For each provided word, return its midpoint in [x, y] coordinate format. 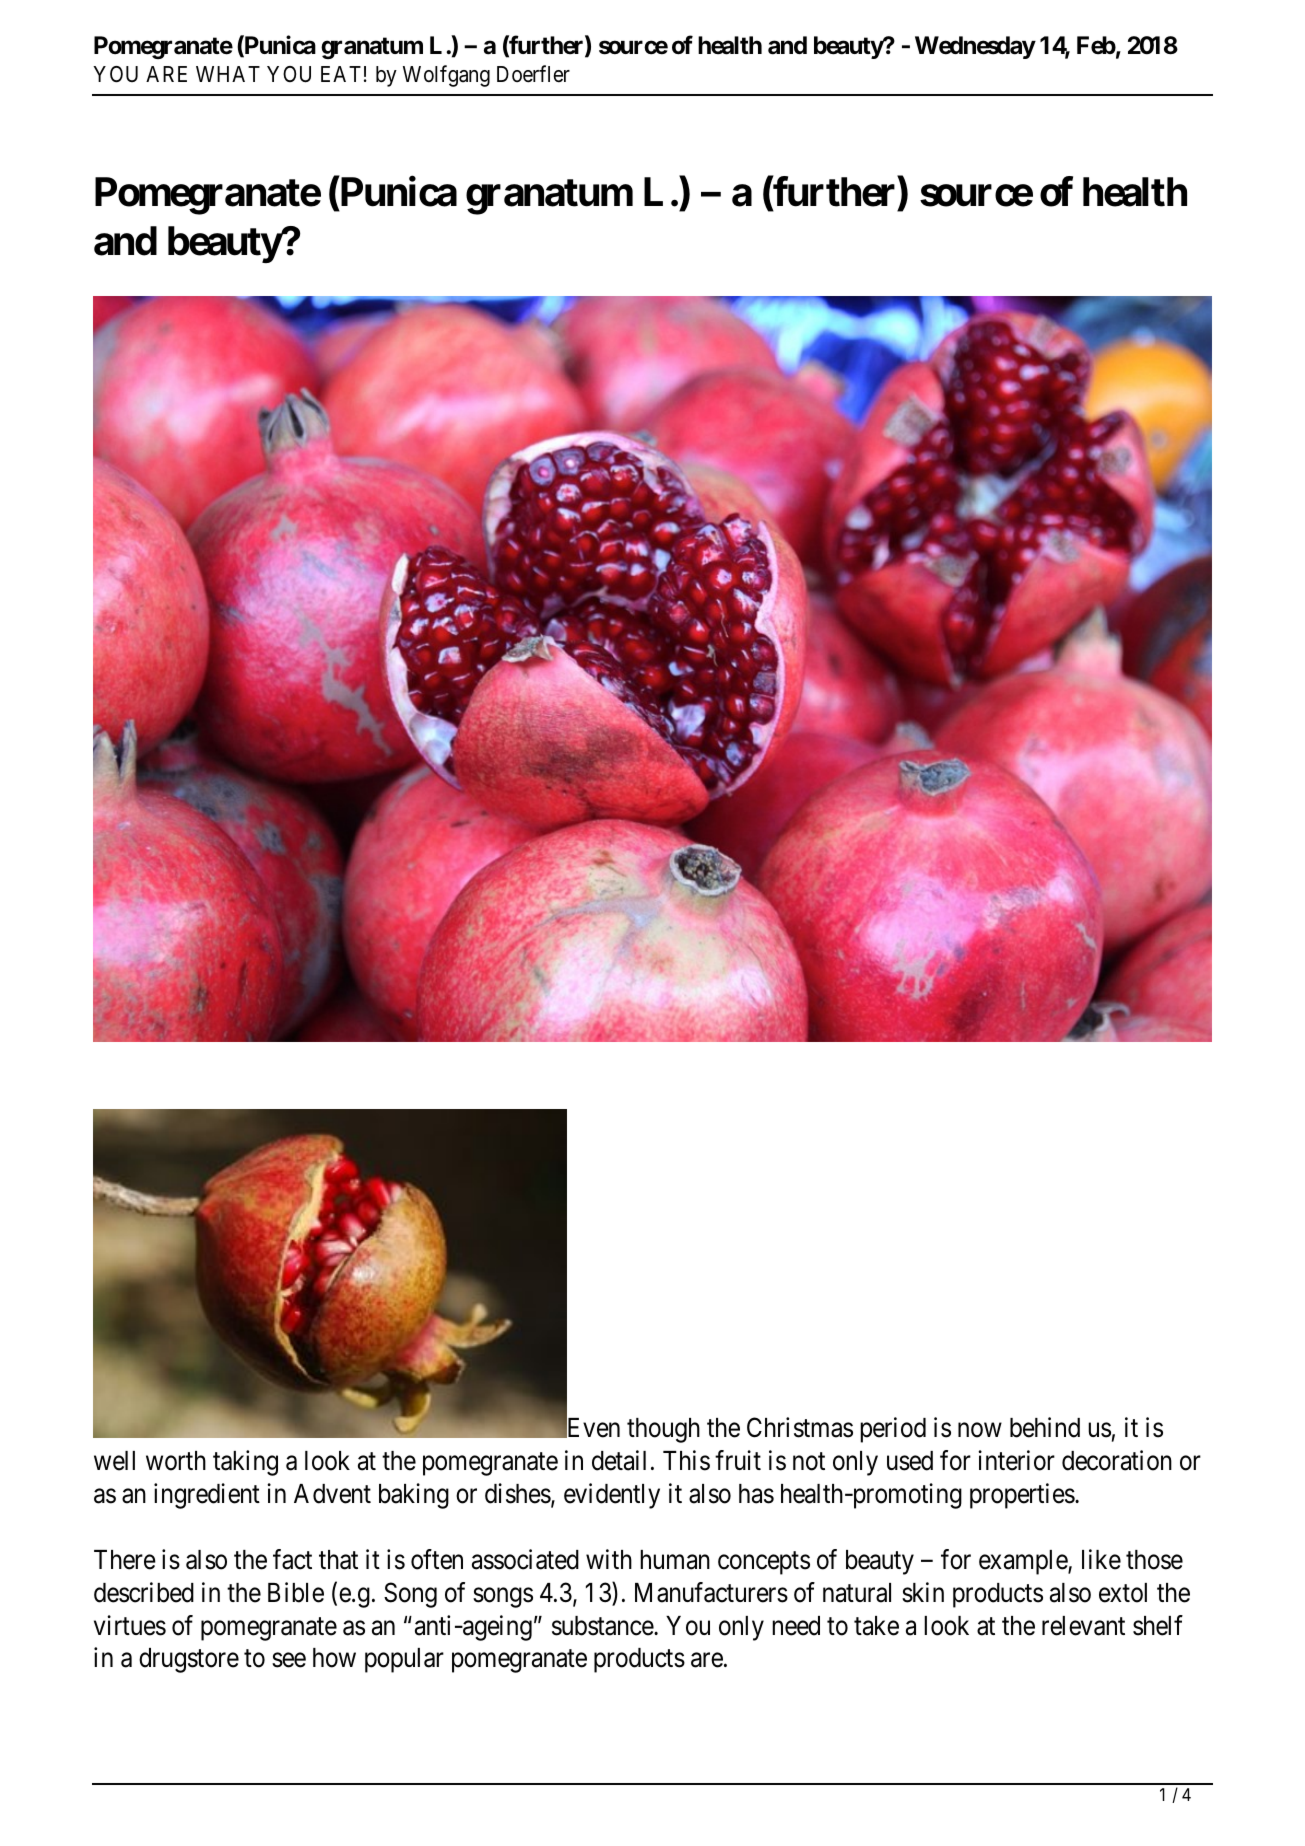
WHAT [228, 74]
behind [1045, 1427]
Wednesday [975, 47]
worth [176, 1461]
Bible [296, 1592]
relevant [1083, 1626]
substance [603, 1626]
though [663, 1430]
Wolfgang [446, 76]
